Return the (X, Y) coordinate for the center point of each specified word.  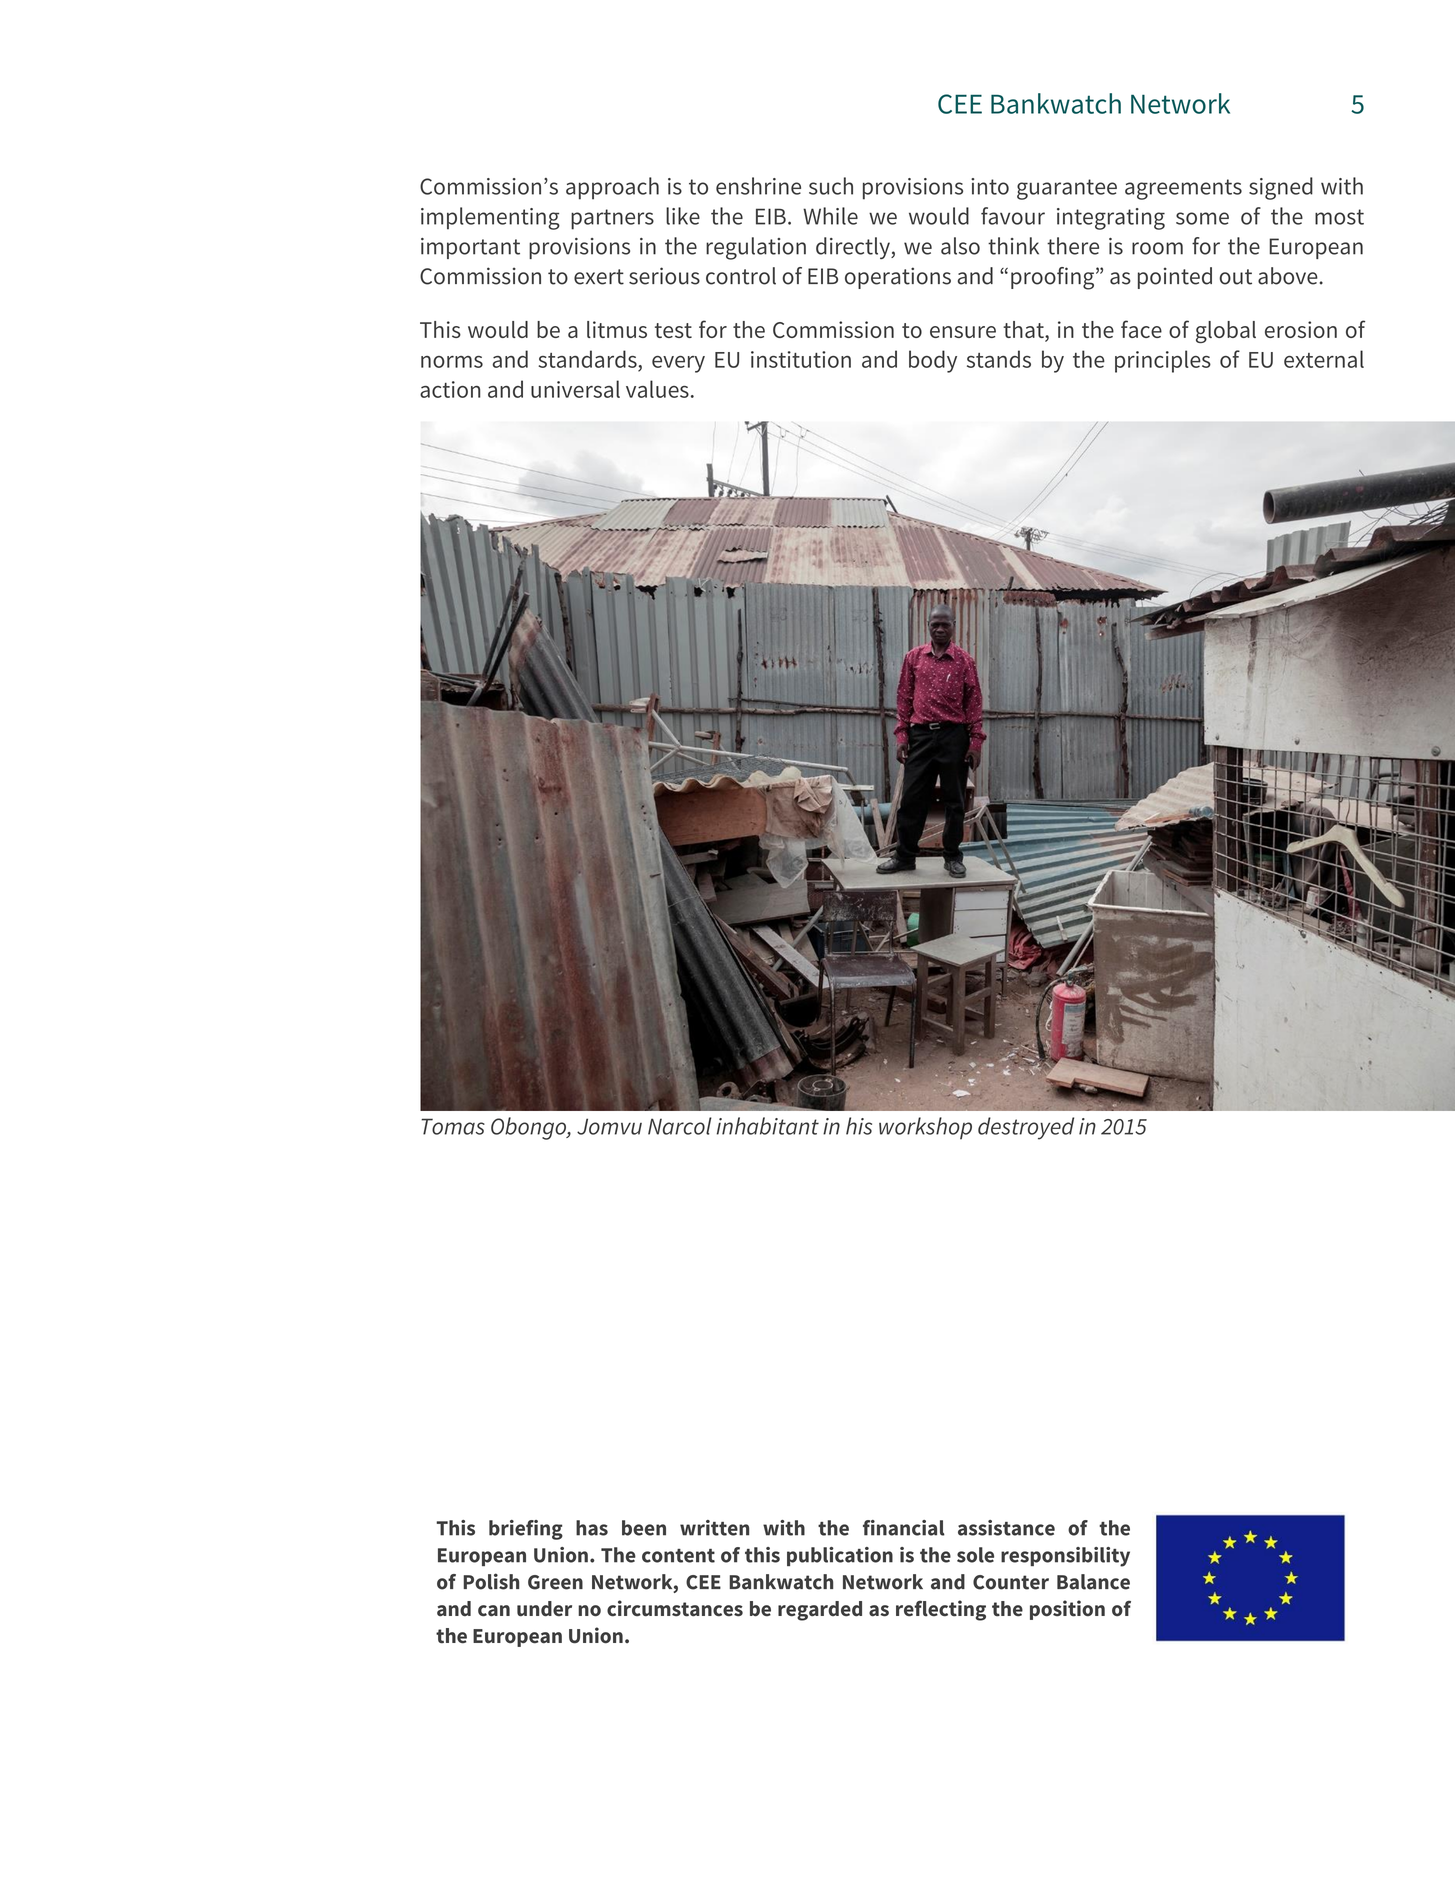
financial (904, 1528)
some (1202, 218)
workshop (925, 1128)
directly (854, 248)
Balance (1093, 1582)
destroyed (1026, 1128)
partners (612, 219)
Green (555, 1582)
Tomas (453, 1126)
